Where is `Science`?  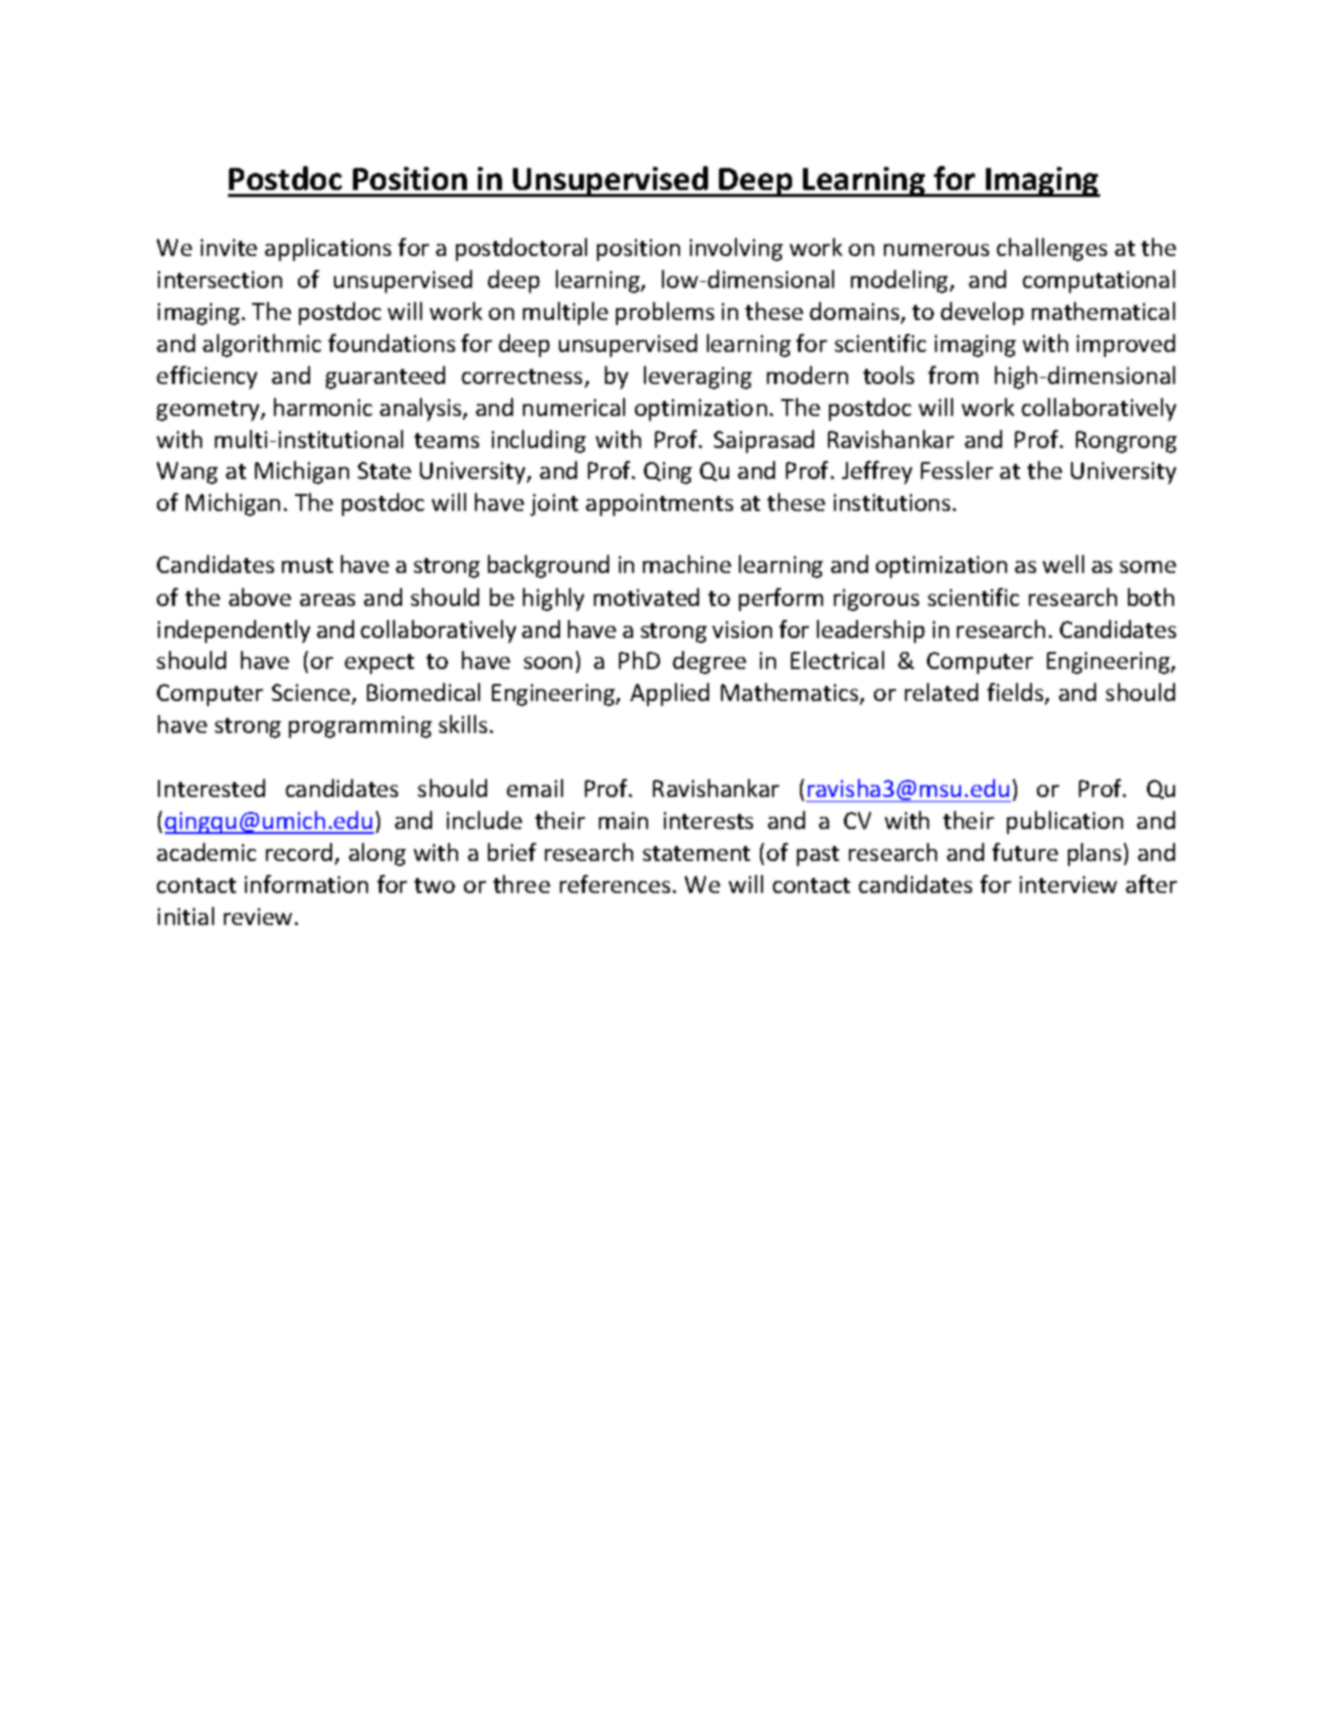 Science is located at coordinates (312, 694).
